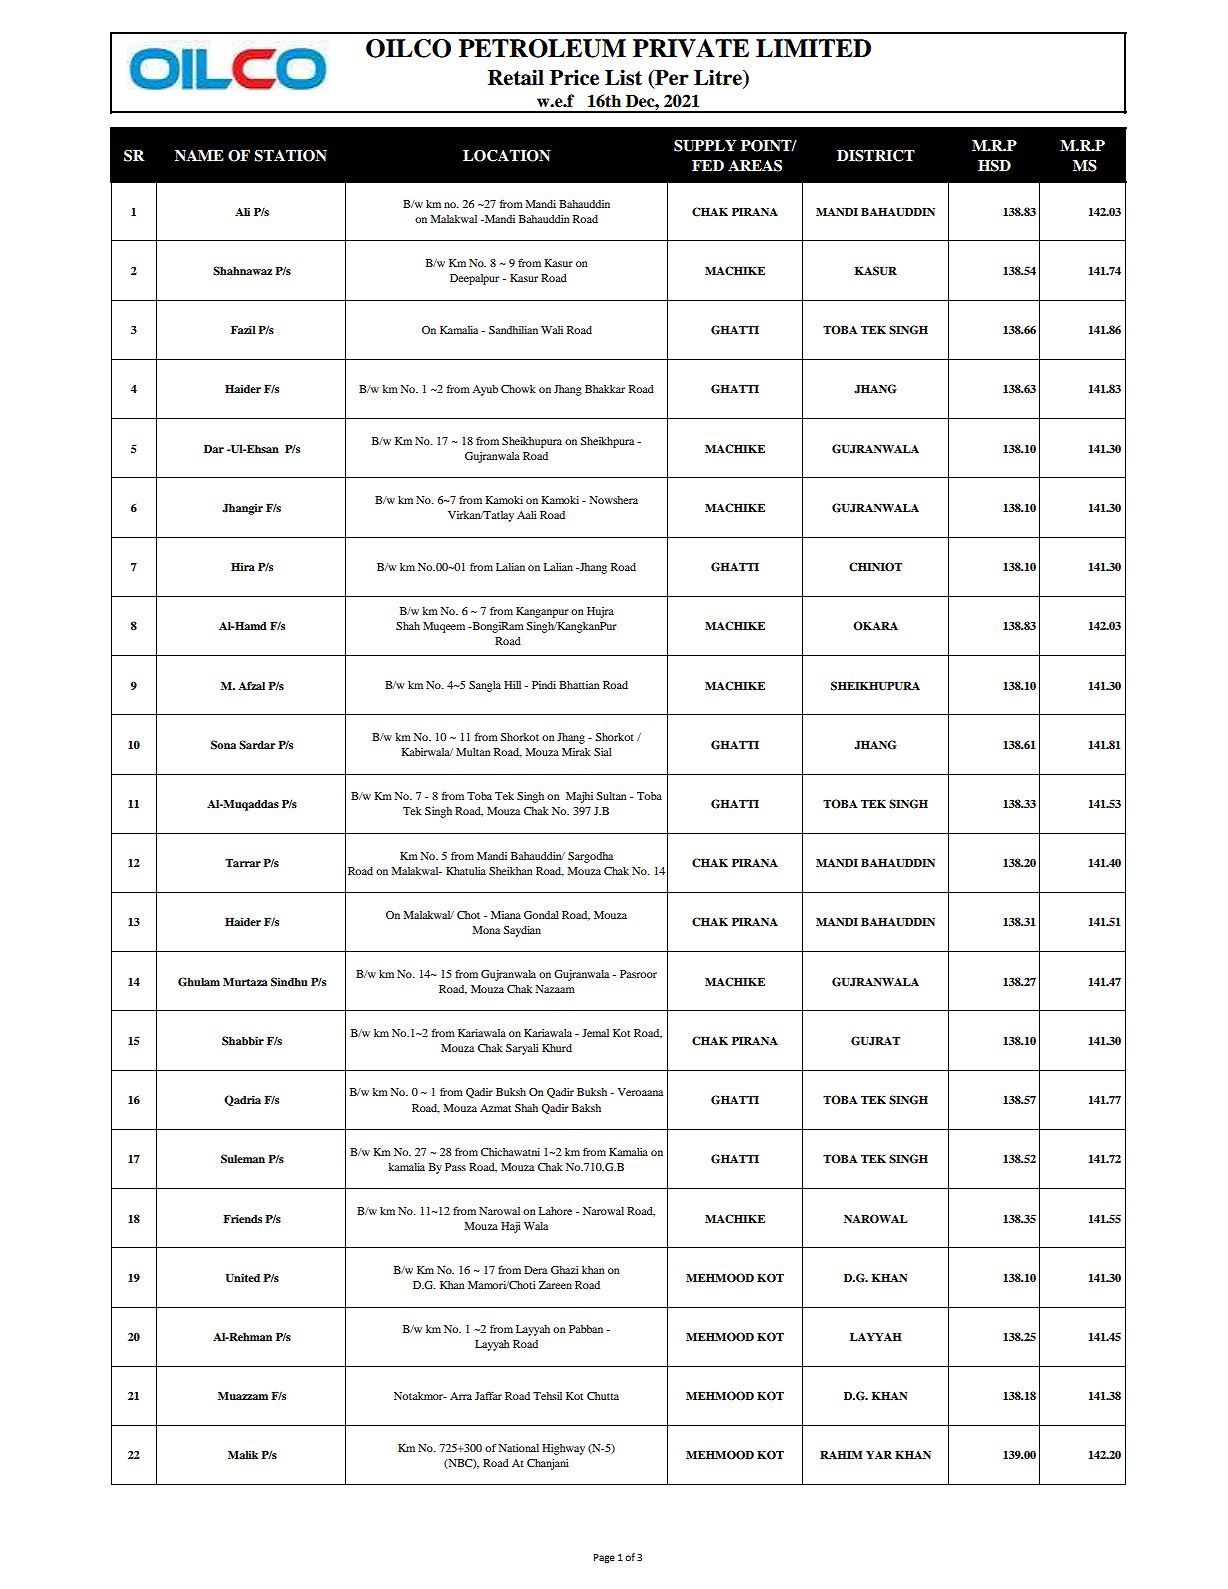  What do you see at coordinates (518, 1448) in the screenshot?
I see `National` at bounding box center [518, 1448].
